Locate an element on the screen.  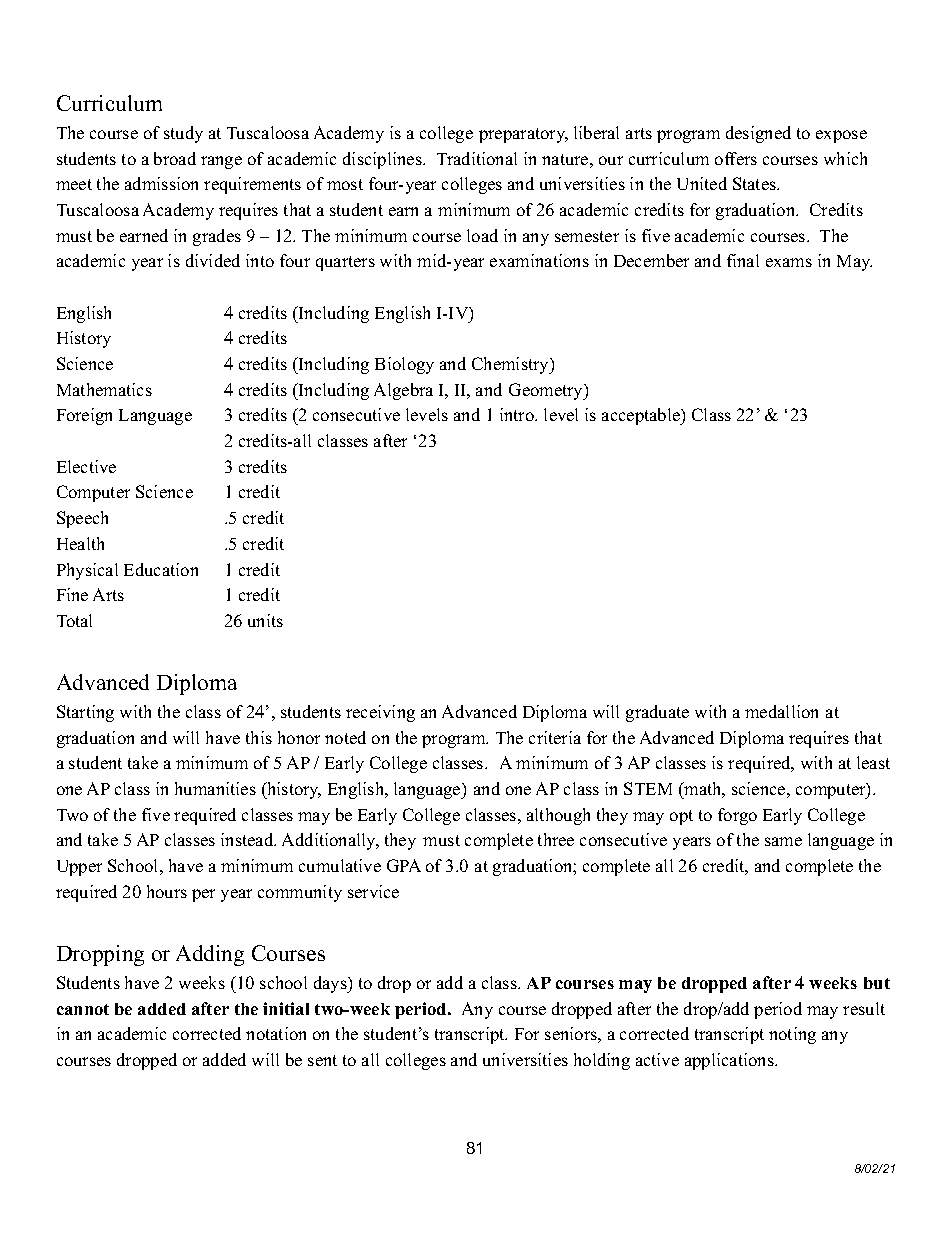
offers is located at coordinates (736, 158).
